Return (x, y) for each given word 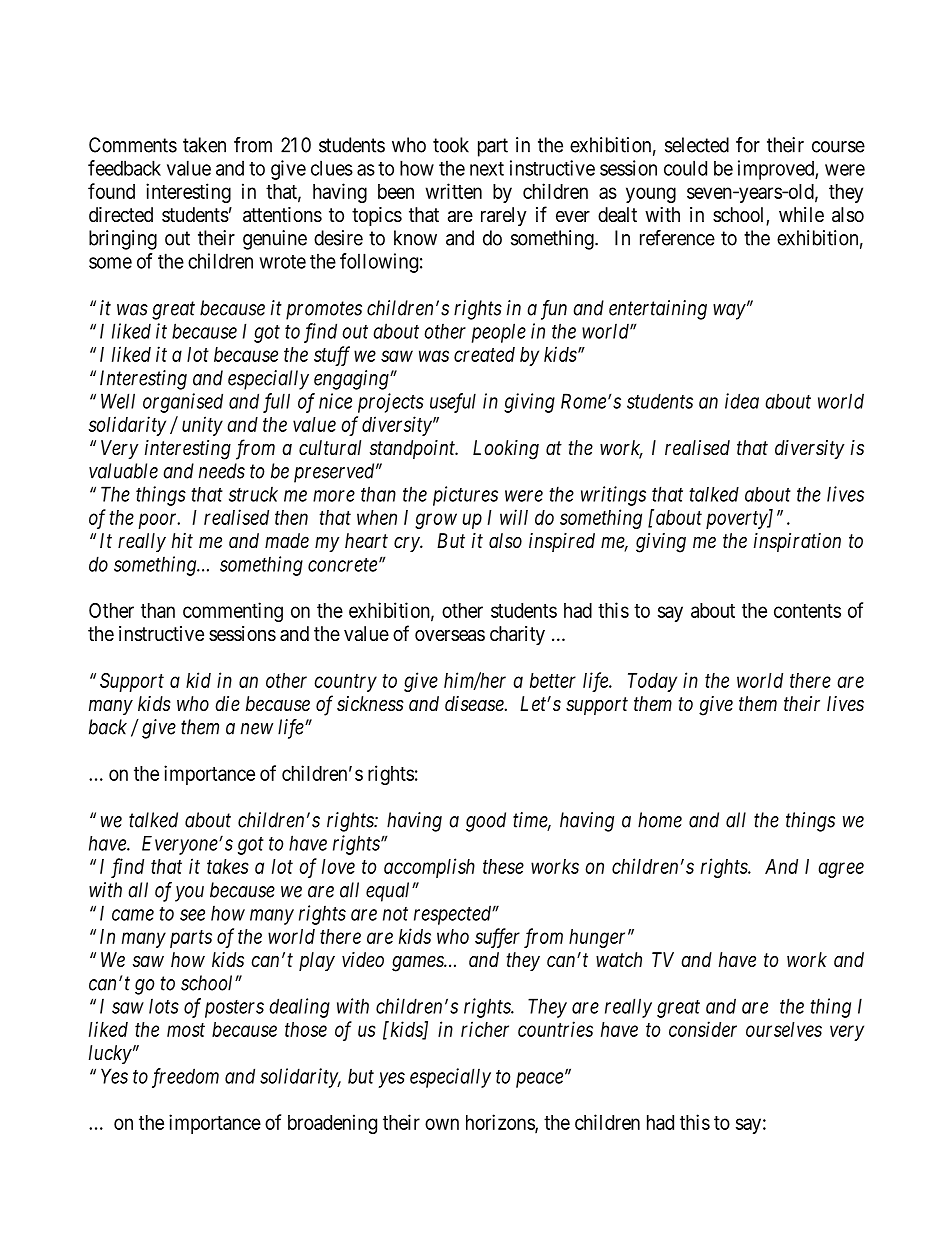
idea (742, 401)
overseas (450, 635)
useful (453, 403)
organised (183, 403)
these (503, 866)
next (487, 169)
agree (841, 870)
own (442, 1124)
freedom (185, 1078)
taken (204, 145)
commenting (233, 612)
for (748, 145)
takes (228, 866)
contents (807, 611)
